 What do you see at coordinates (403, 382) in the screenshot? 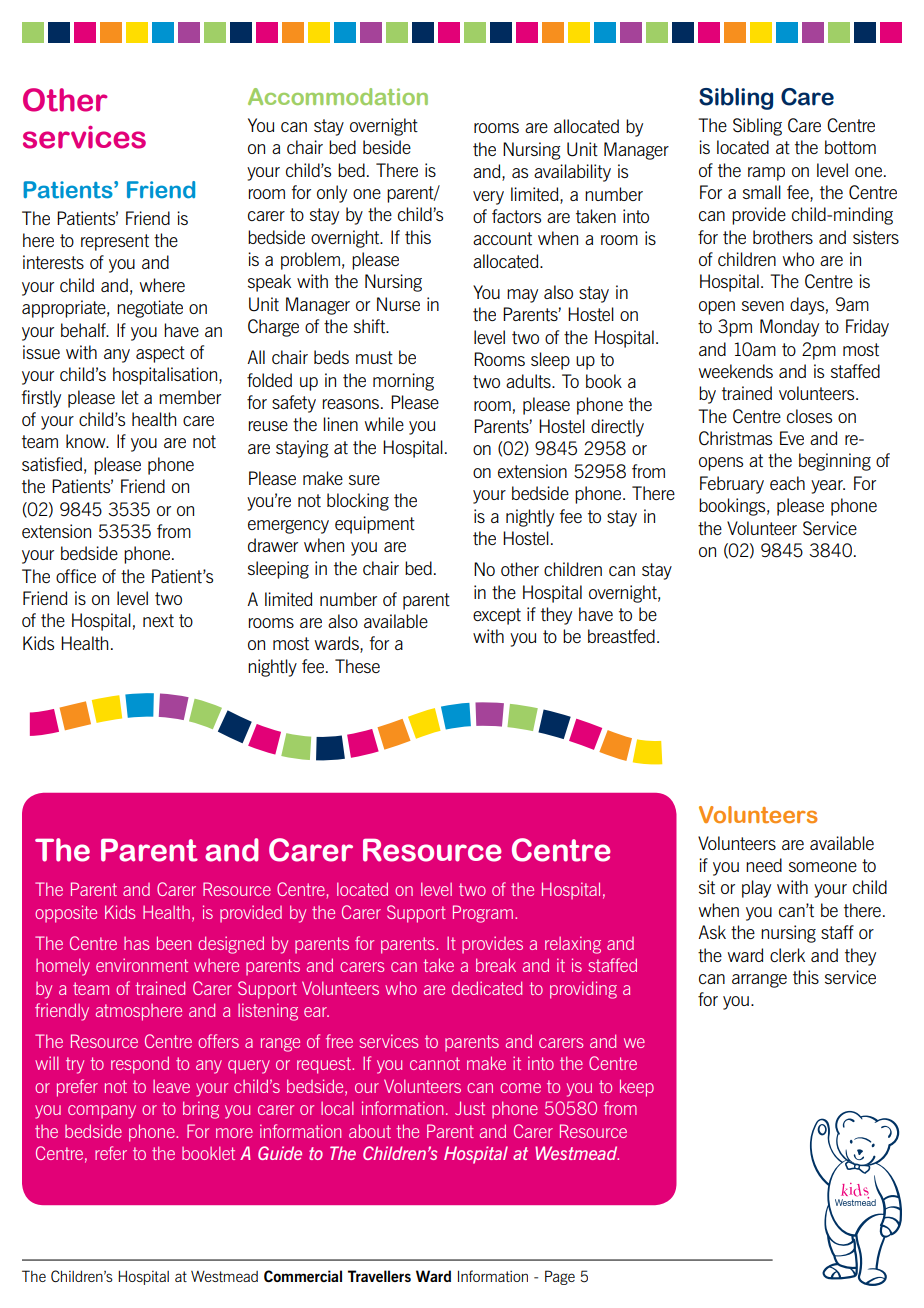
I see `morning` at bounding box center [403, 382].
